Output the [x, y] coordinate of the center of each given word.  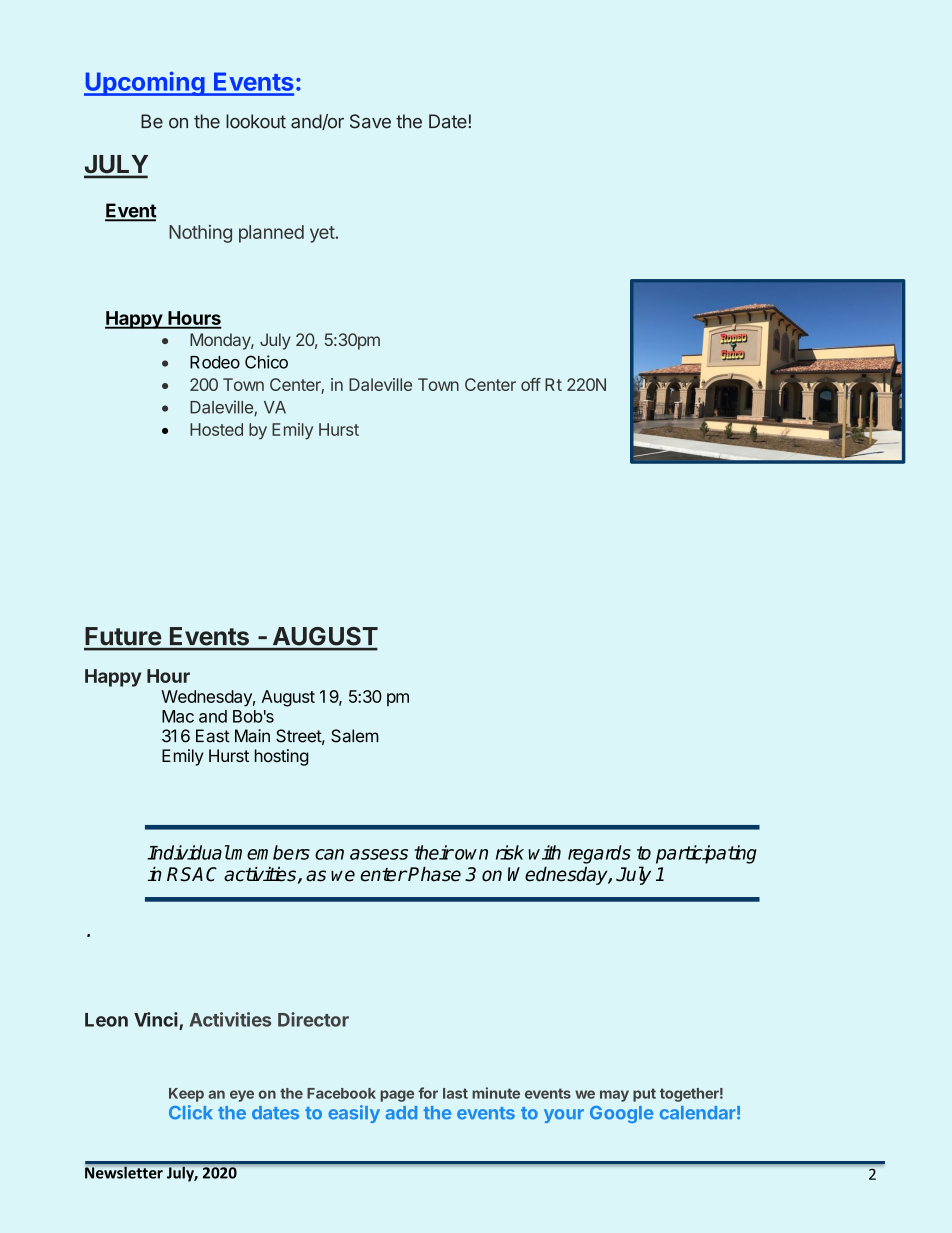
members [270, 852]
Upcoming [145, 83]
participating [706, 854]
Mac [178, 716]
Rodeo [215, 362]
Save [370, 121]
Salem [355, 736]
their [434, 852]
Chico [266, 362]
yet [322, 234]
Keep [186, 1095]
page [397, 1096]
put [644, 1095]
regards [599, 854]
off [531, 384]
